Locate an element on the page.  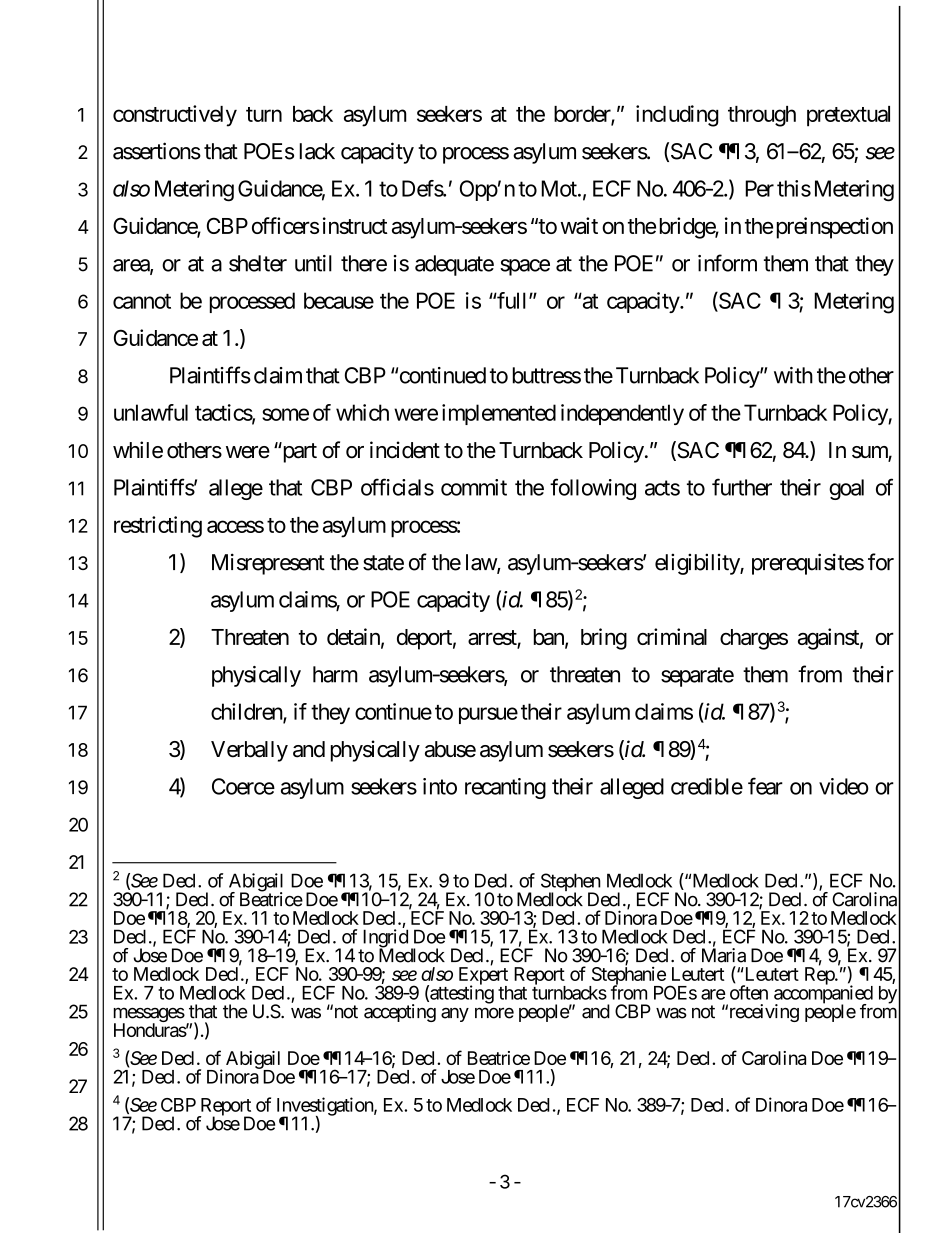
border is located at coordinates (583, 115).
